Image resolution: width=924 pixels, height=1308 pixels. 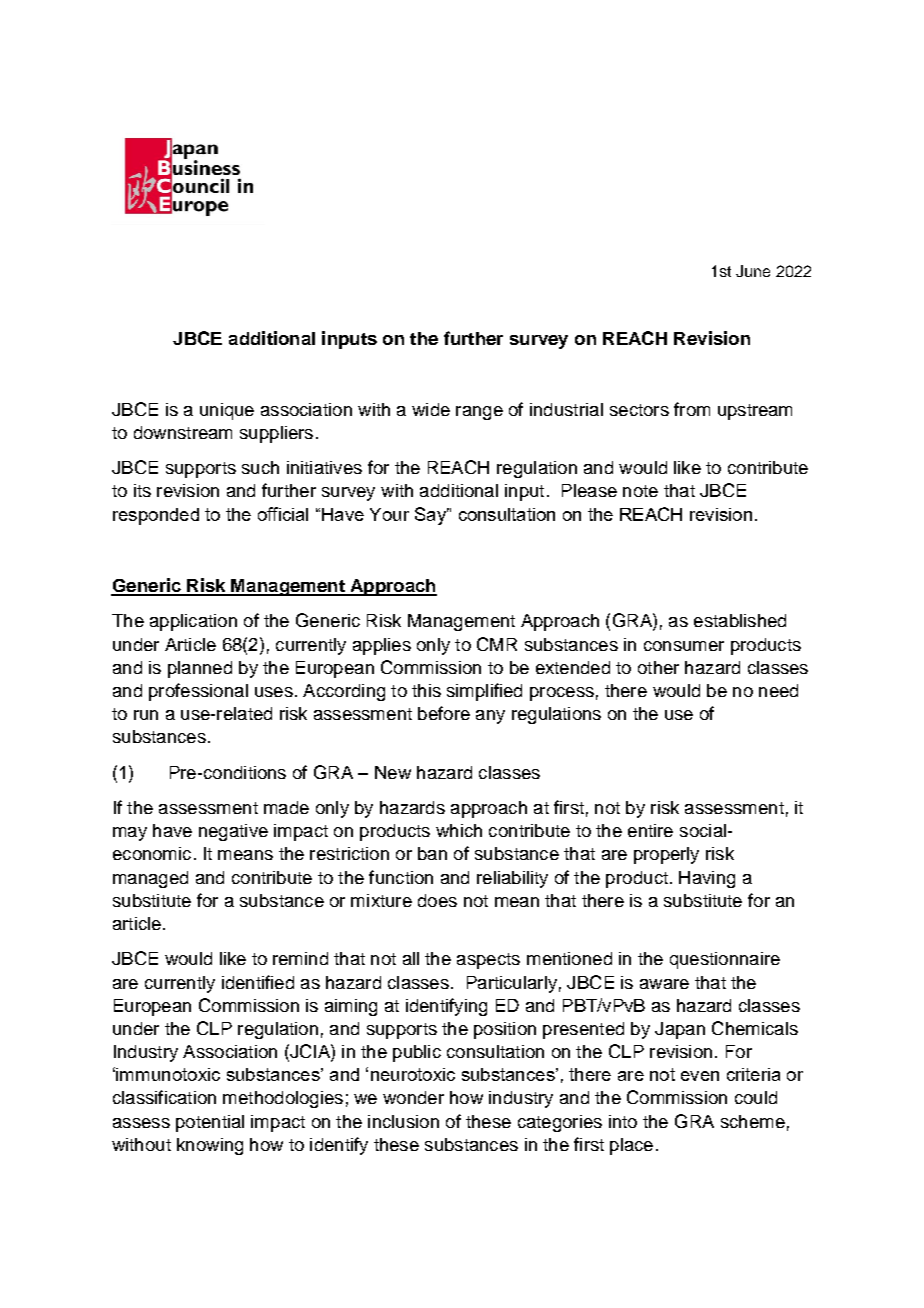 What do you see at coordinates (227, 411) in the screenshot?
I see `unique` at bounding box center [227, 411].
